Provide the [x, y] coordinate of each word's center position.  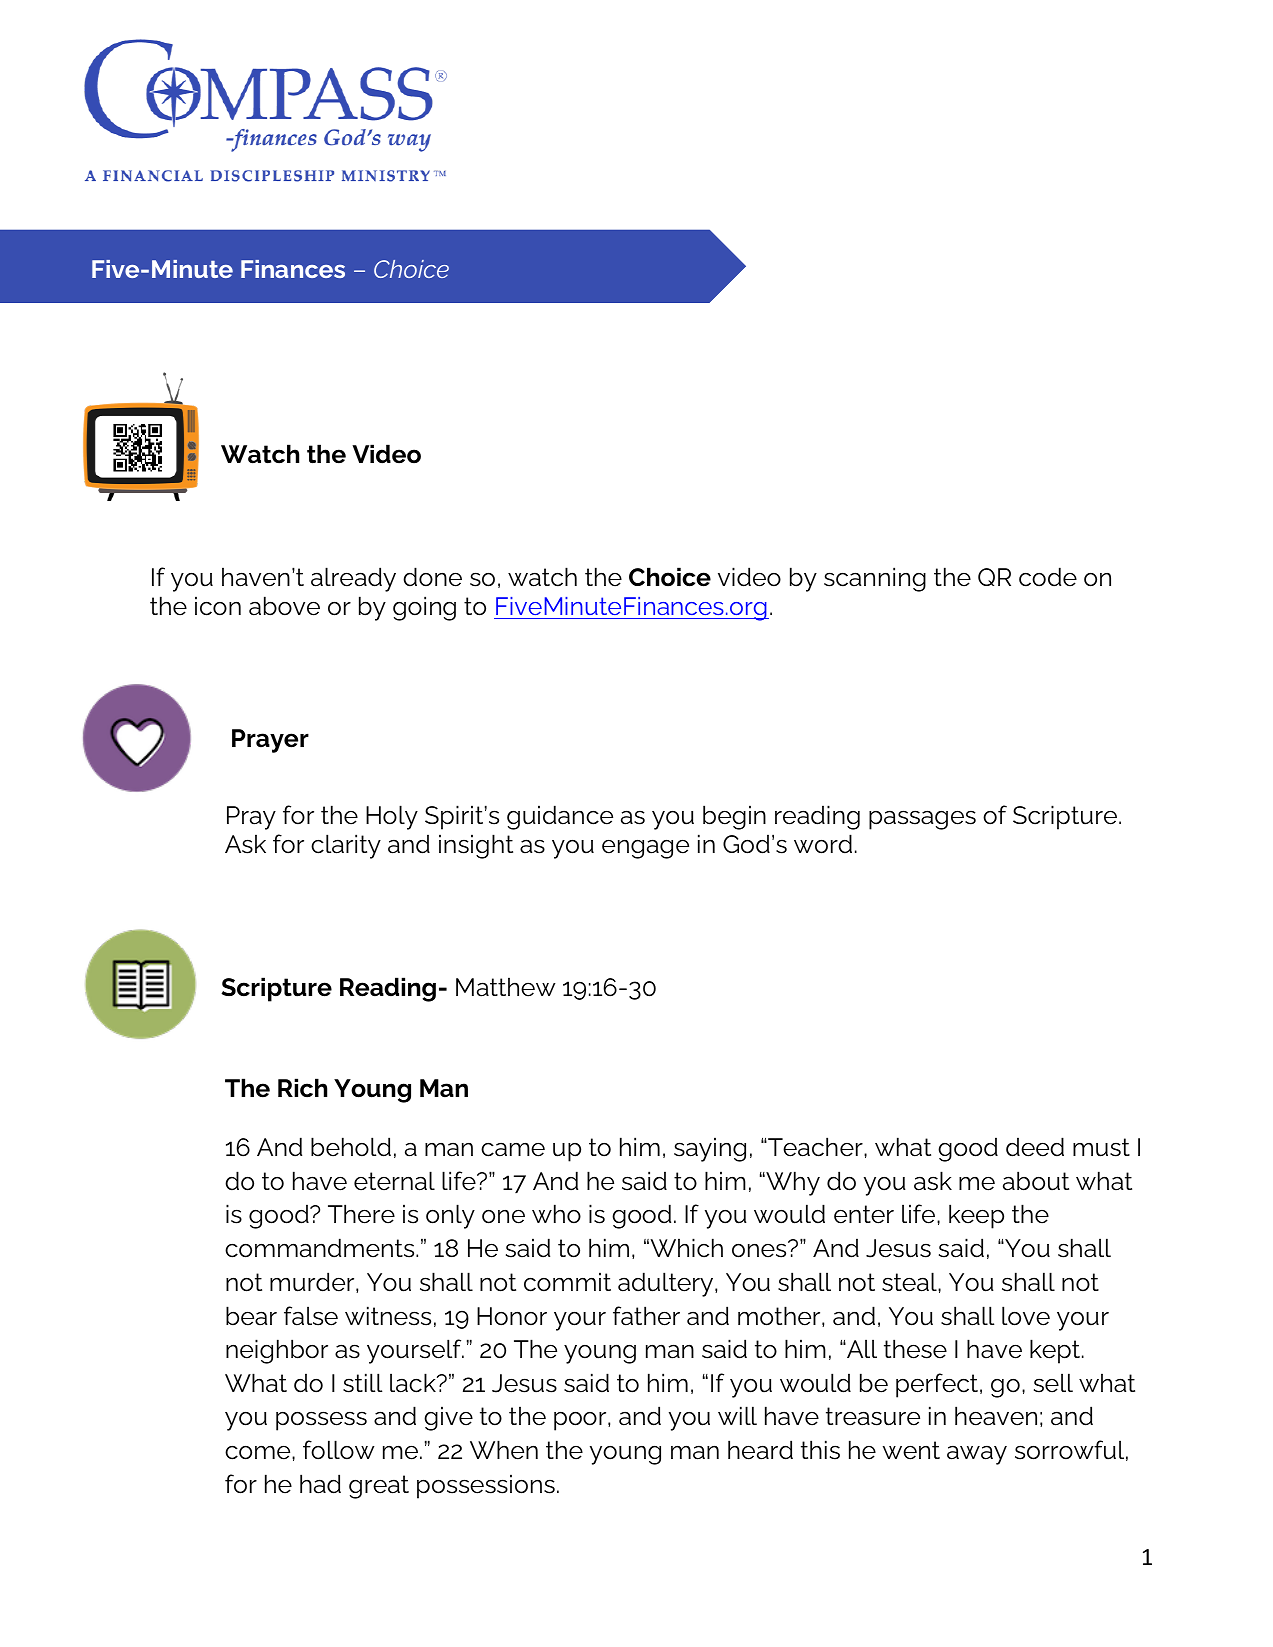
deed [1035, 1147]
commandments [321, 1248]
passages [922, 820]
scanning [875, 579]
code [1048, 577]
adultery [667, 1284]
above [284, 606]
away [977, 1455]
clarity [346, 846]
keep [976, 1216]
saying [710, 1149]
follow [339, 1450]
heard [760, 1450]
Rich [302, 1088]
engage [645, 849]
